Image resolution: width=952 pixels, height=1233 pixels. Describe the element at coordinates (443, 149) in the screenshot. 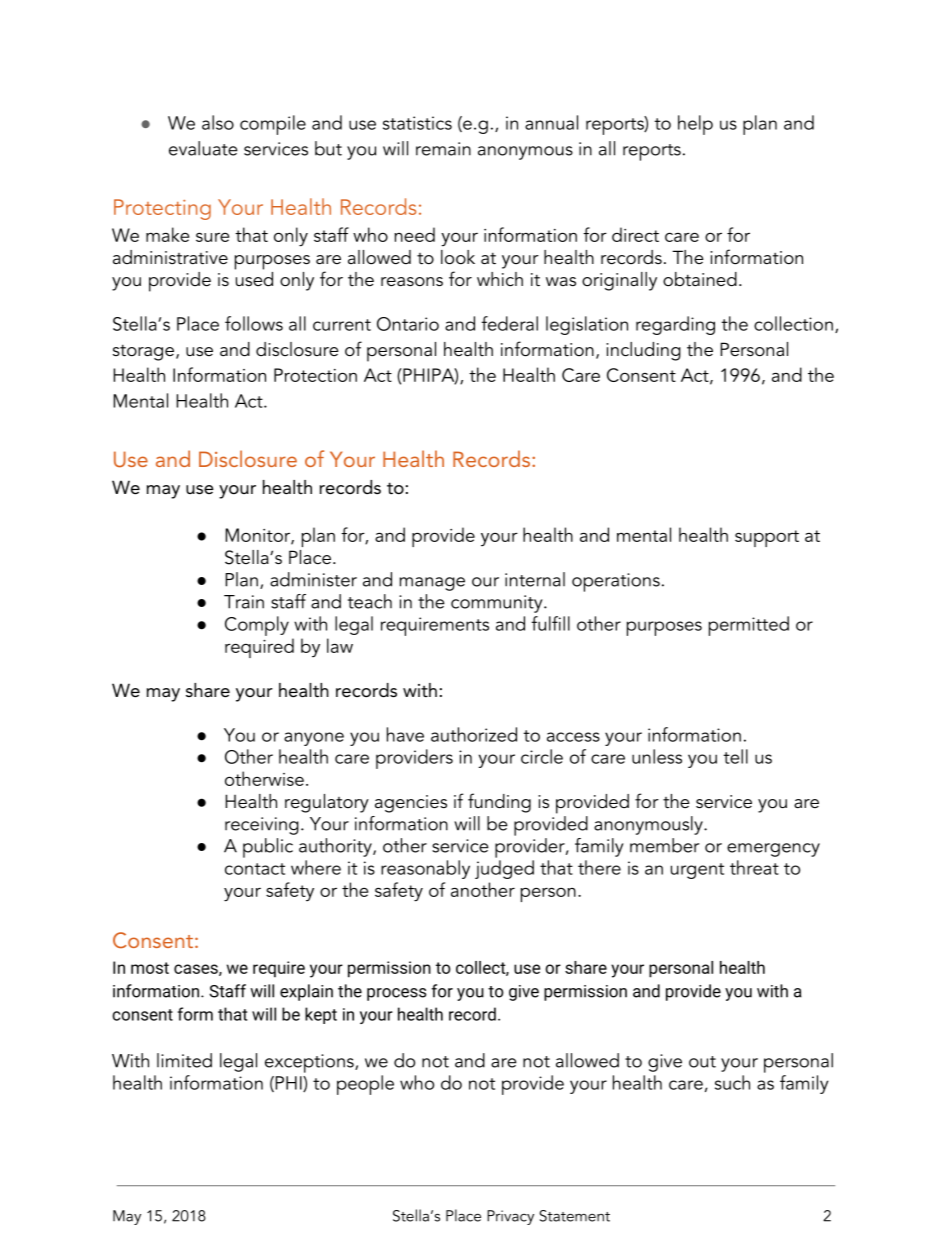

I see `remain` at that location.
